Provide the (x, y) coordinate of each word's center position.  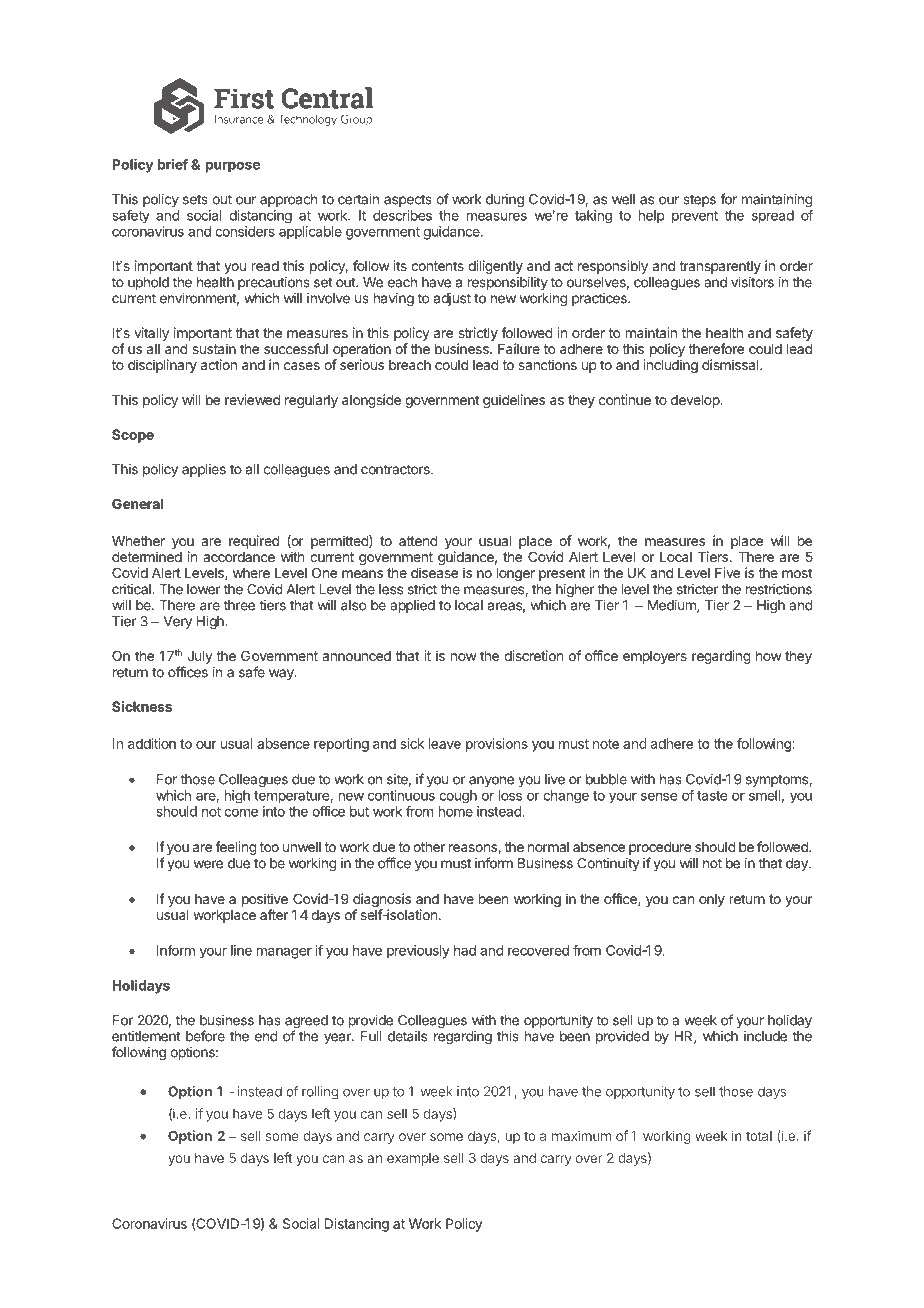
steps (699, 201)
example (413, 1159)
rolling (320, 1093)
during (505, 200)
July (200, 657)
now (464, 657)
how (769, 656)
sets (195, 200)
